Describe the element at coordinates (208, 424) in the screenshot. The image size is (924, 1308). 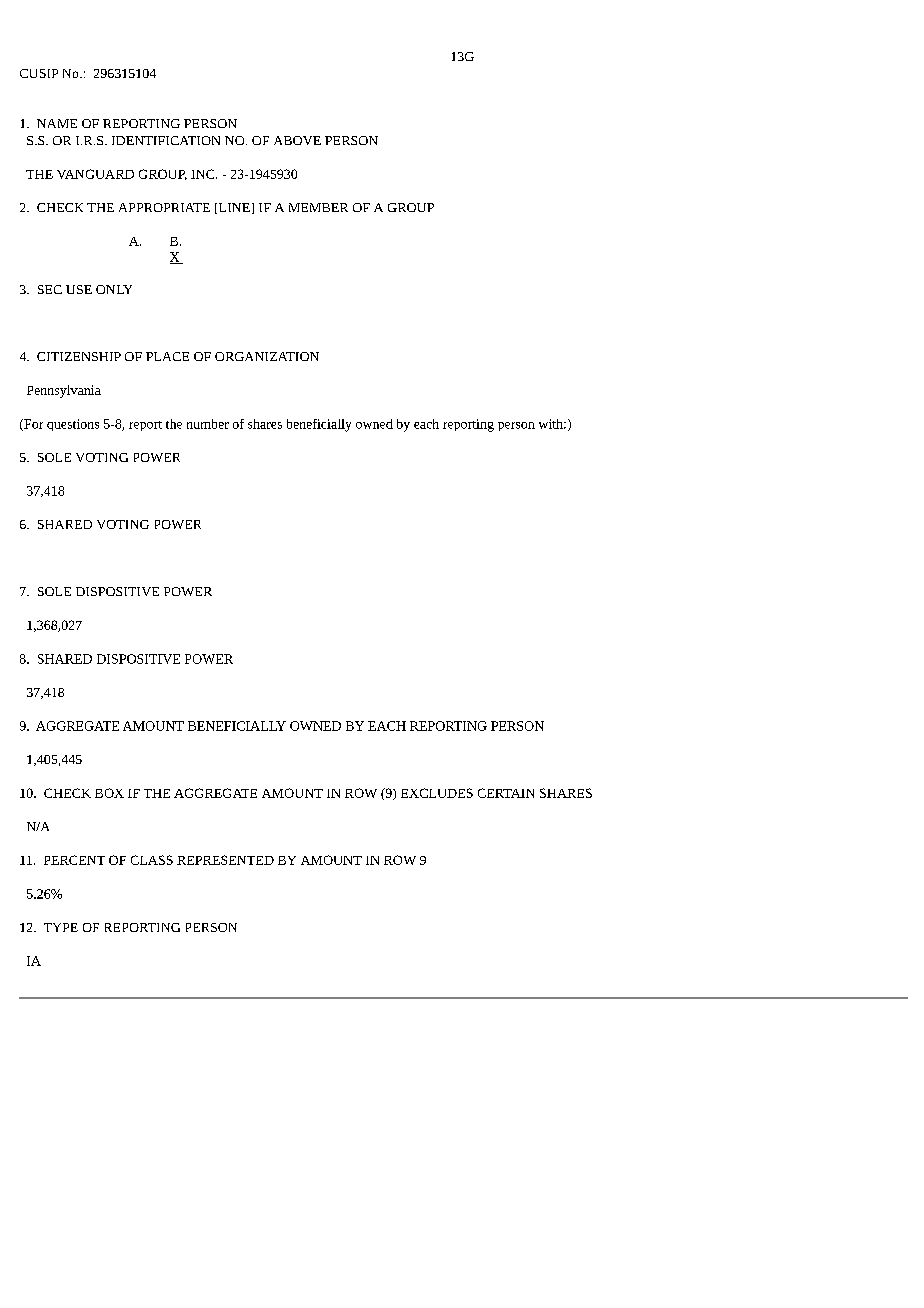
I see `number` at that location.
